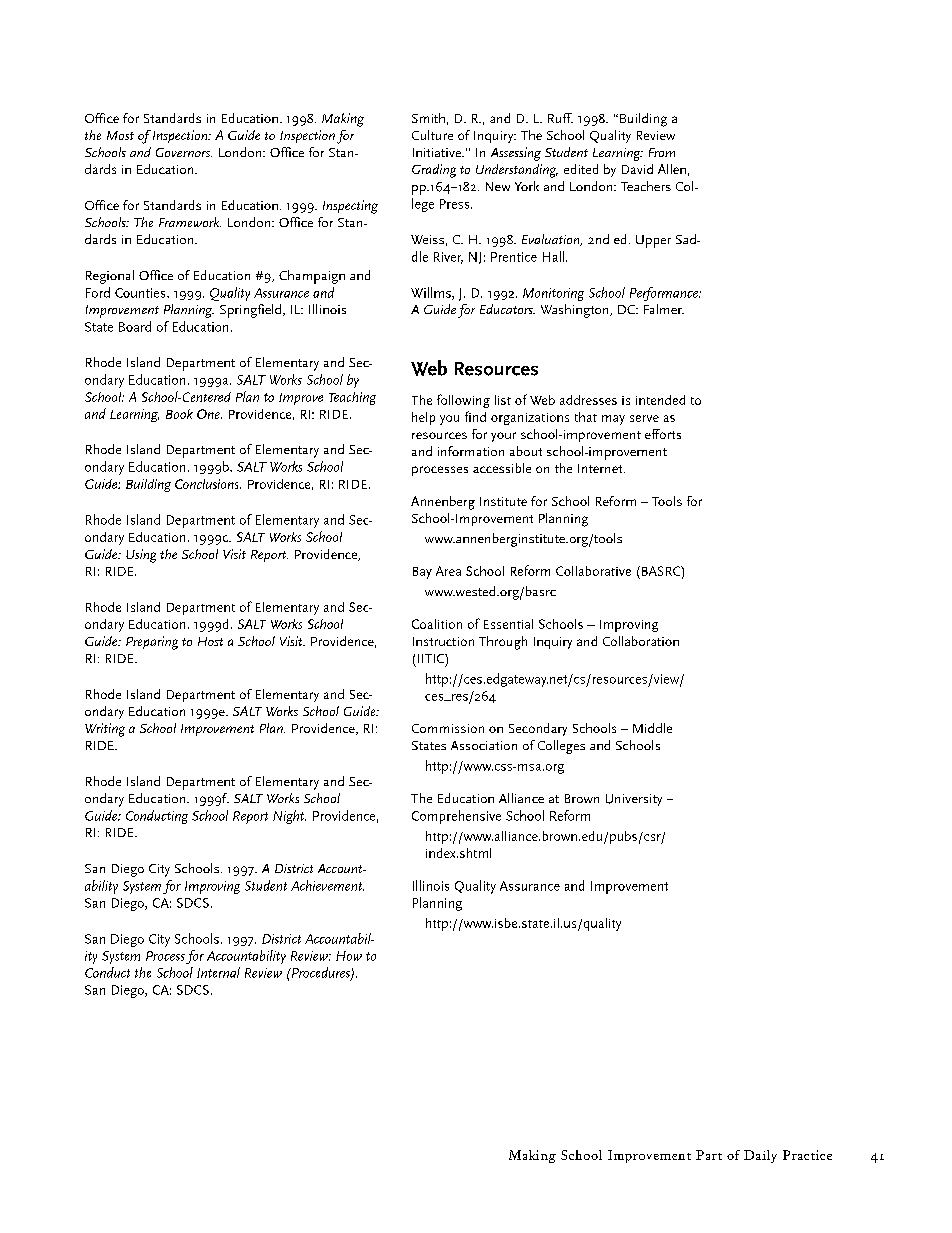 The image size is (952, 1233). I want to click on Collaboration, so click(641, 641).
